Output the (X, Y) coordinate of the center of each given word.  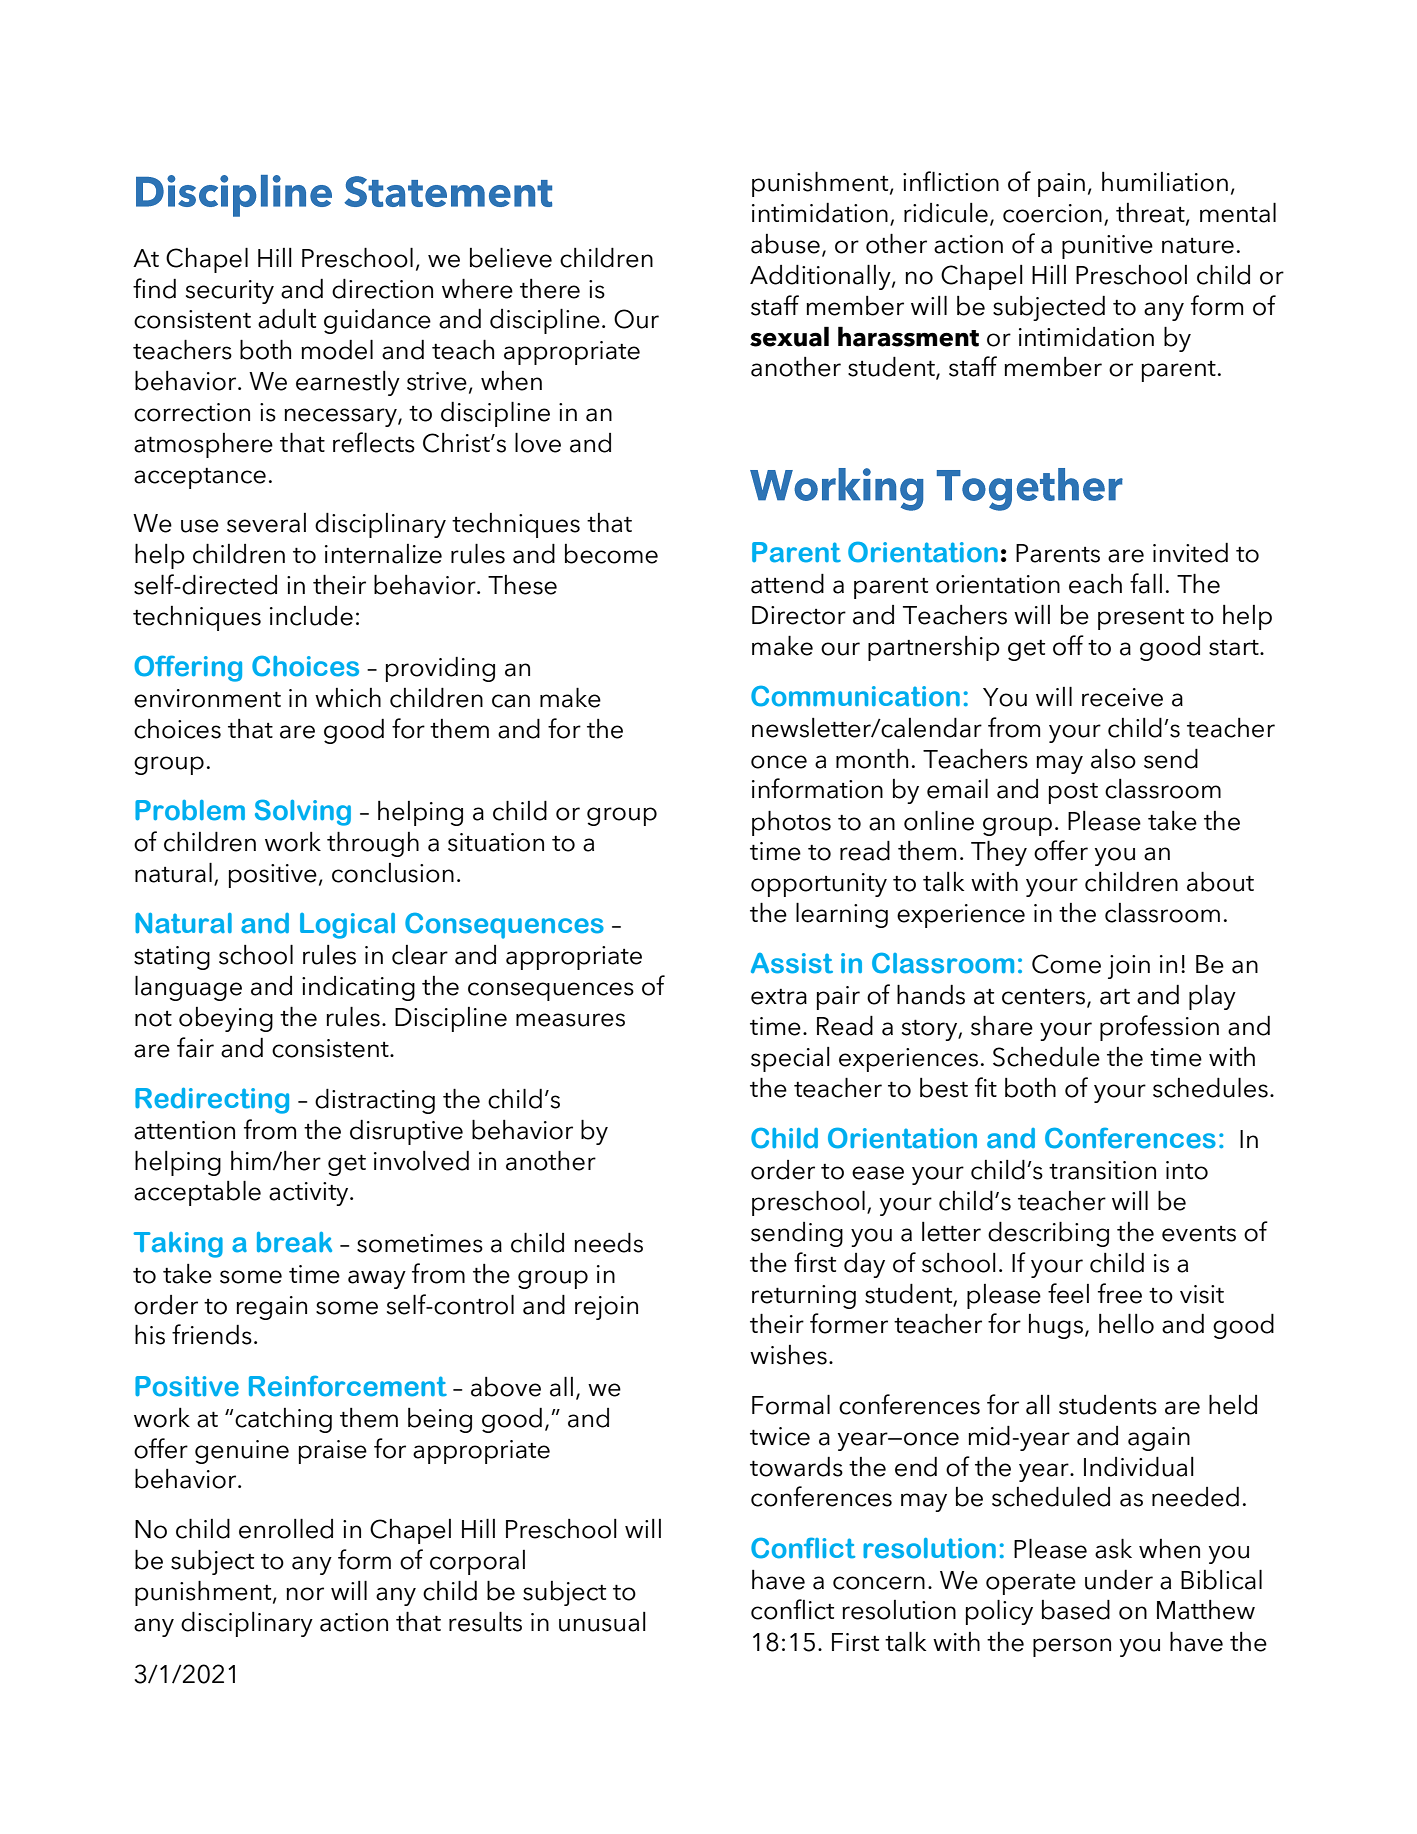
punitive (1107, 247)
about (1220, 881)
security (230, 292)
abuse (785, 244)
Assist (792, 963)
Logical (347, 926)
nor (305, 1594)
